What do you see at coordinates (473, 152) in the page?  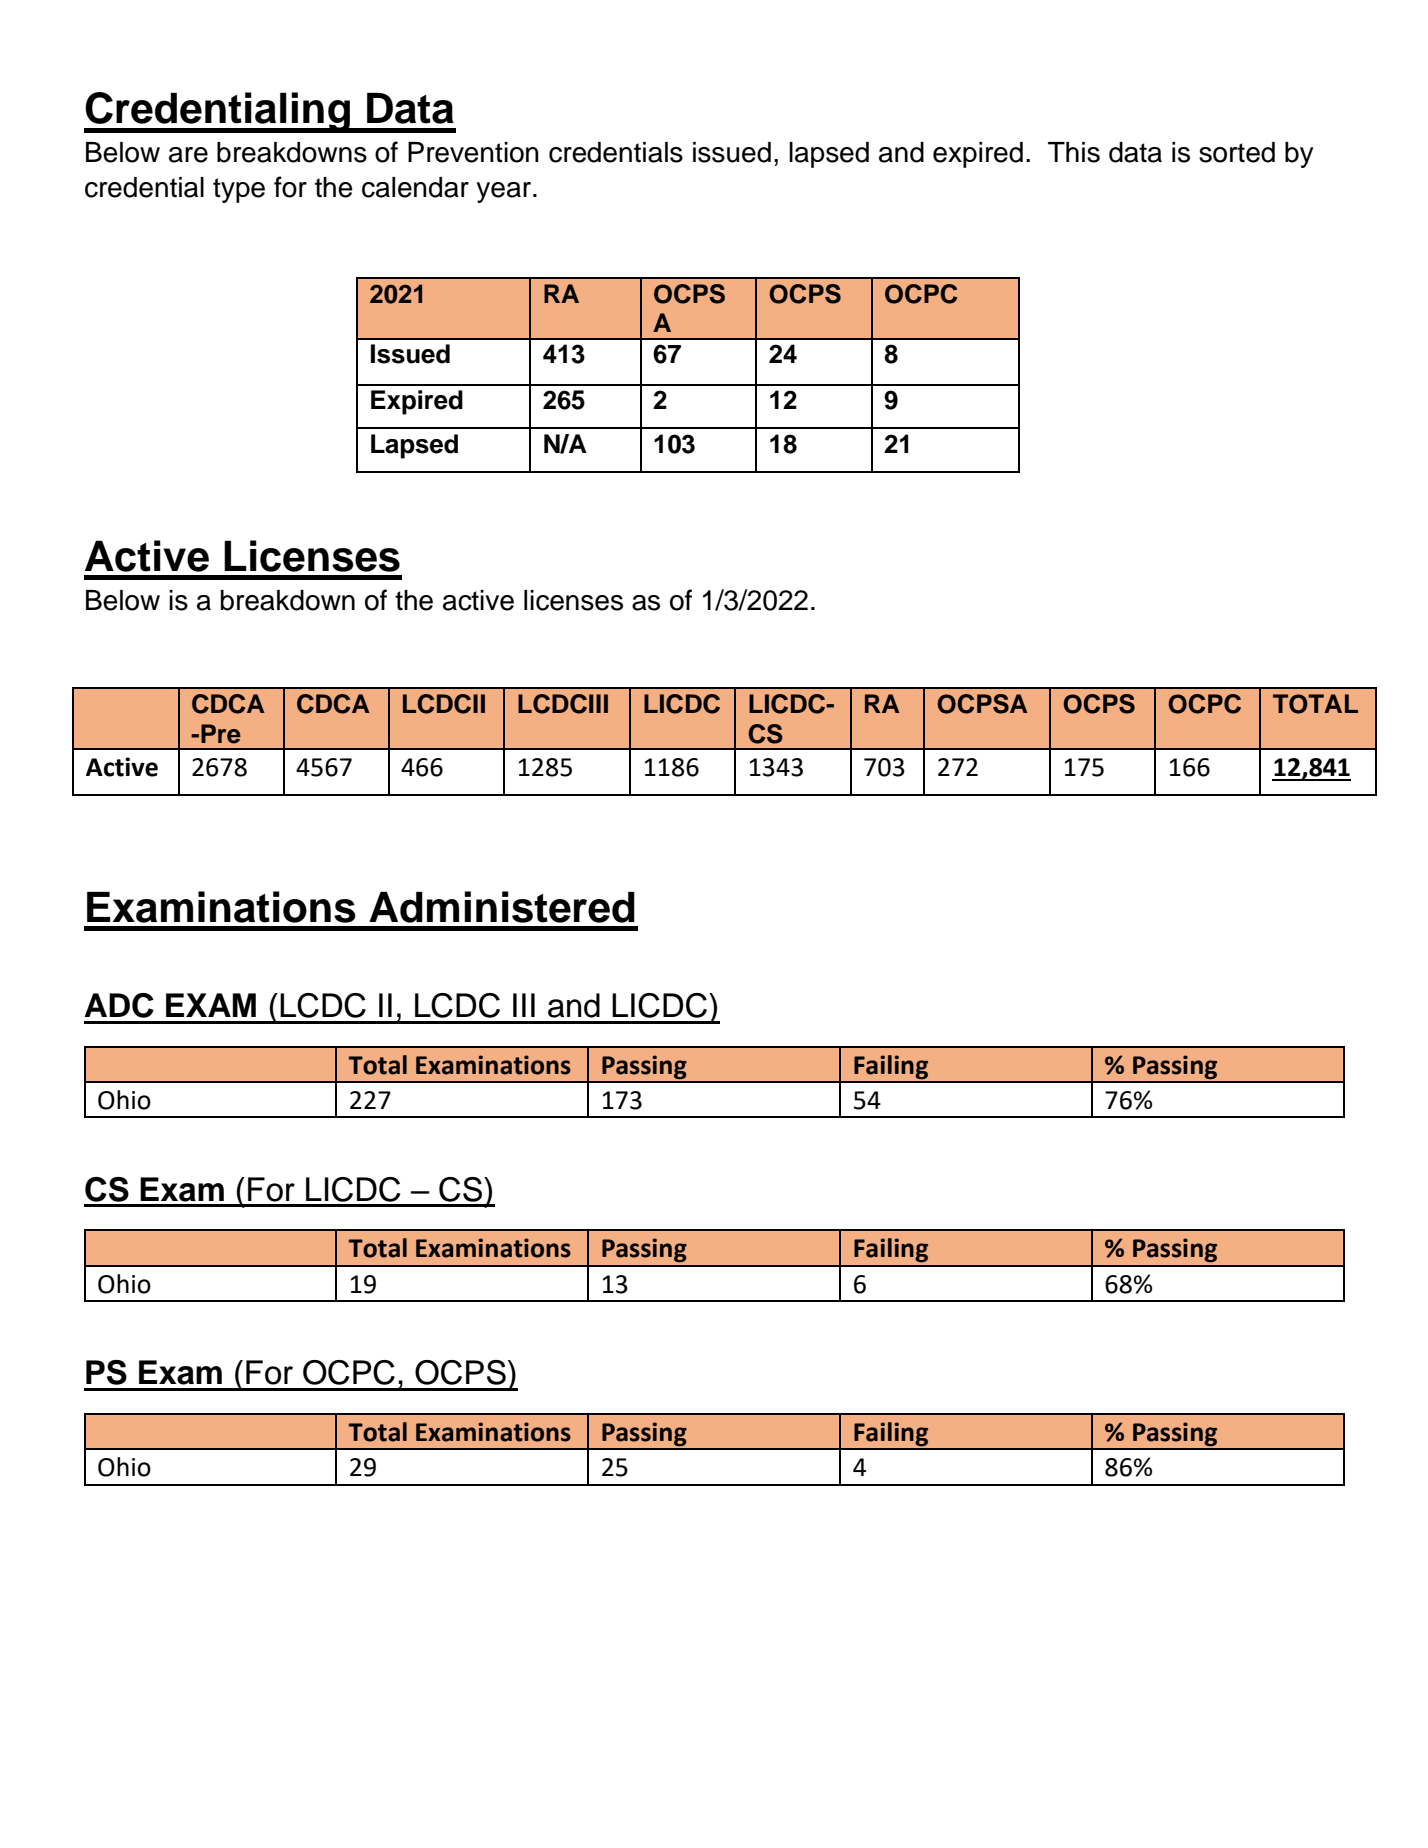 I see `Prevention` at bounding box center [473, 152].
